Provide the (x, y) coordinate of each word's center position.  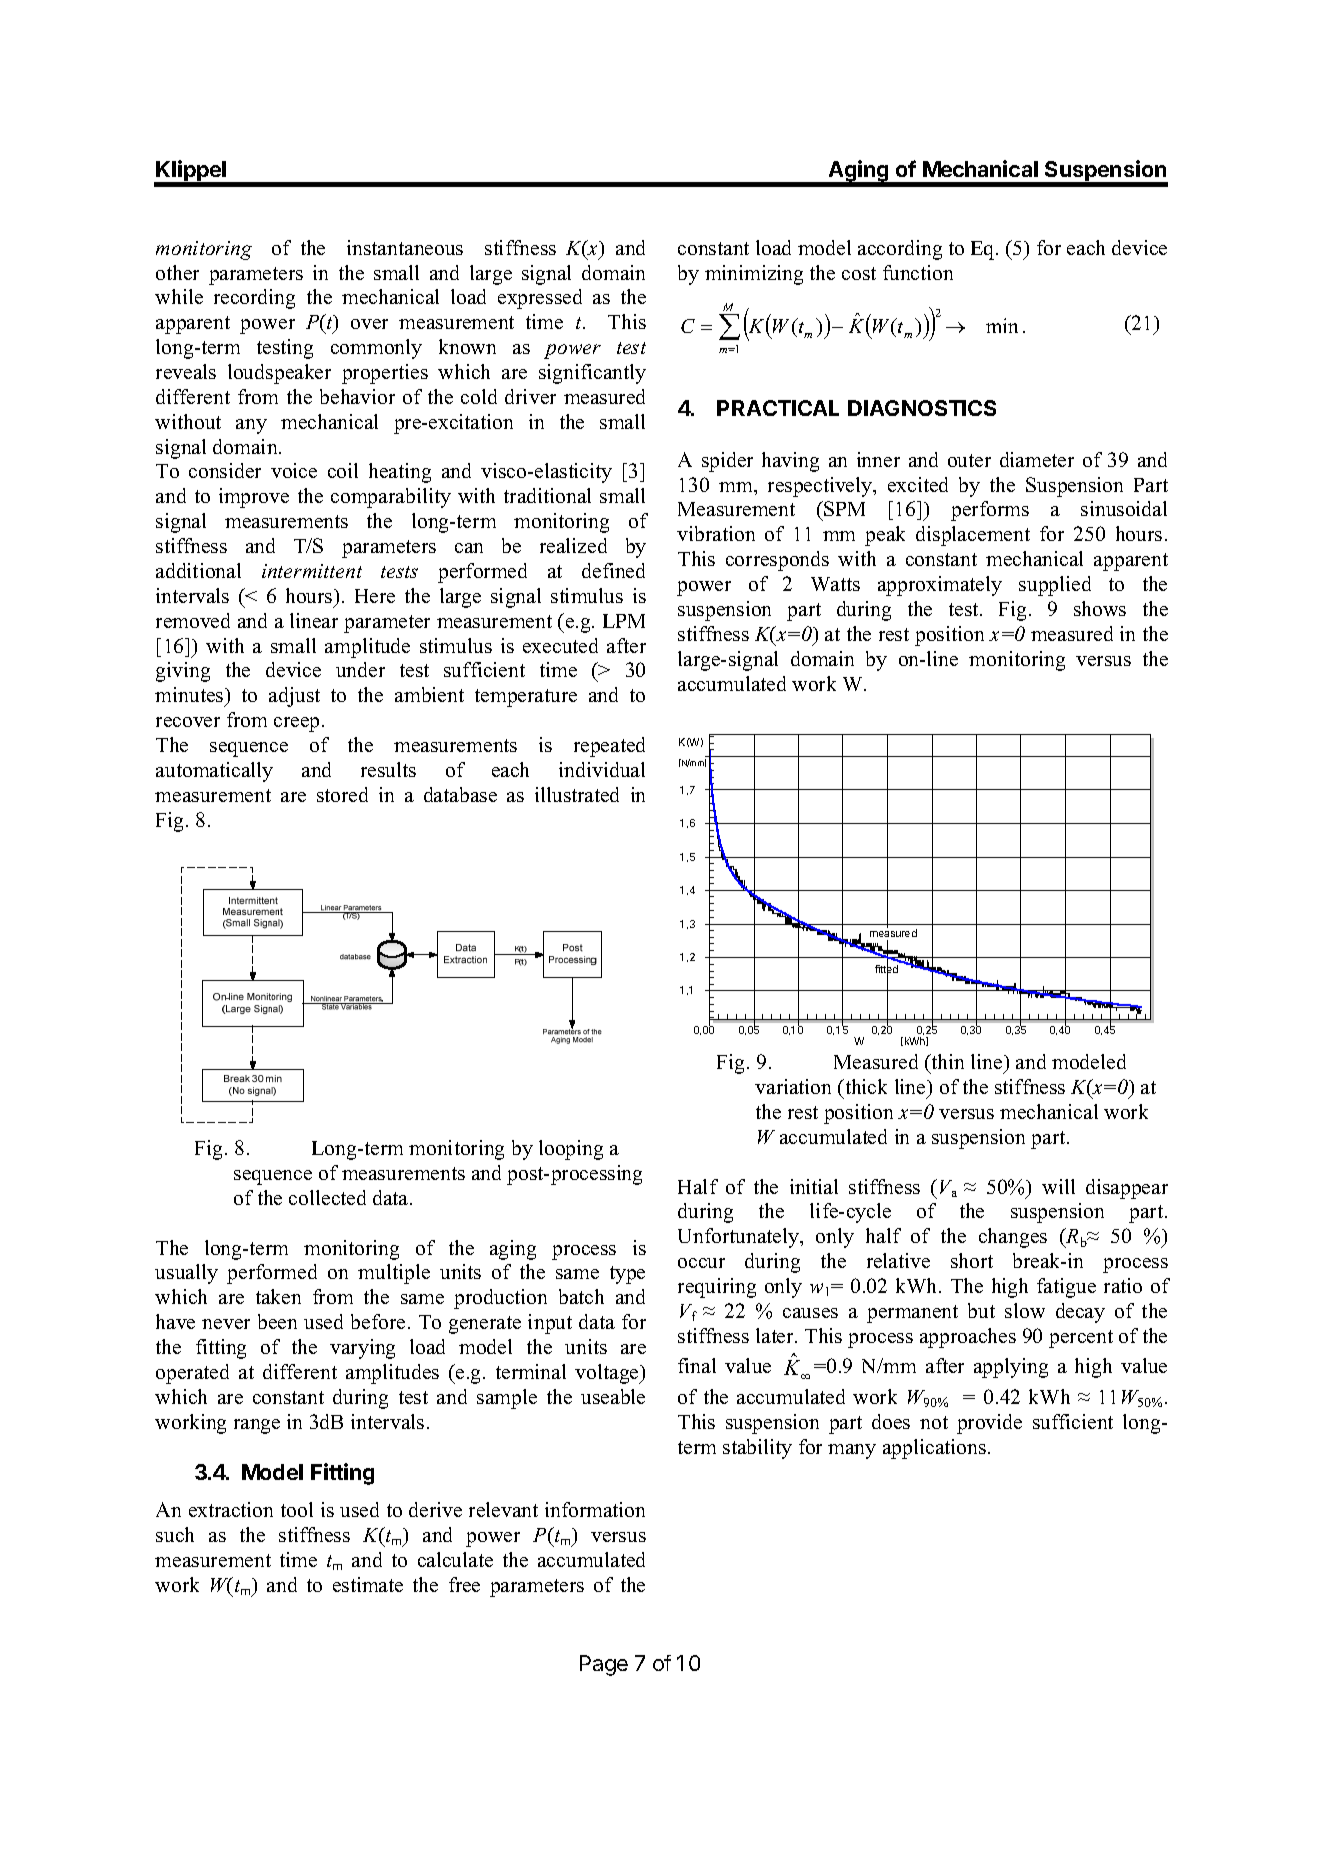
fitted (886, 969)
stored (342, 794)
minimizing (754, 275)
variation (793, 1086)
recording (254, 299)
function (918, 272)
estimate (368, 1584)
